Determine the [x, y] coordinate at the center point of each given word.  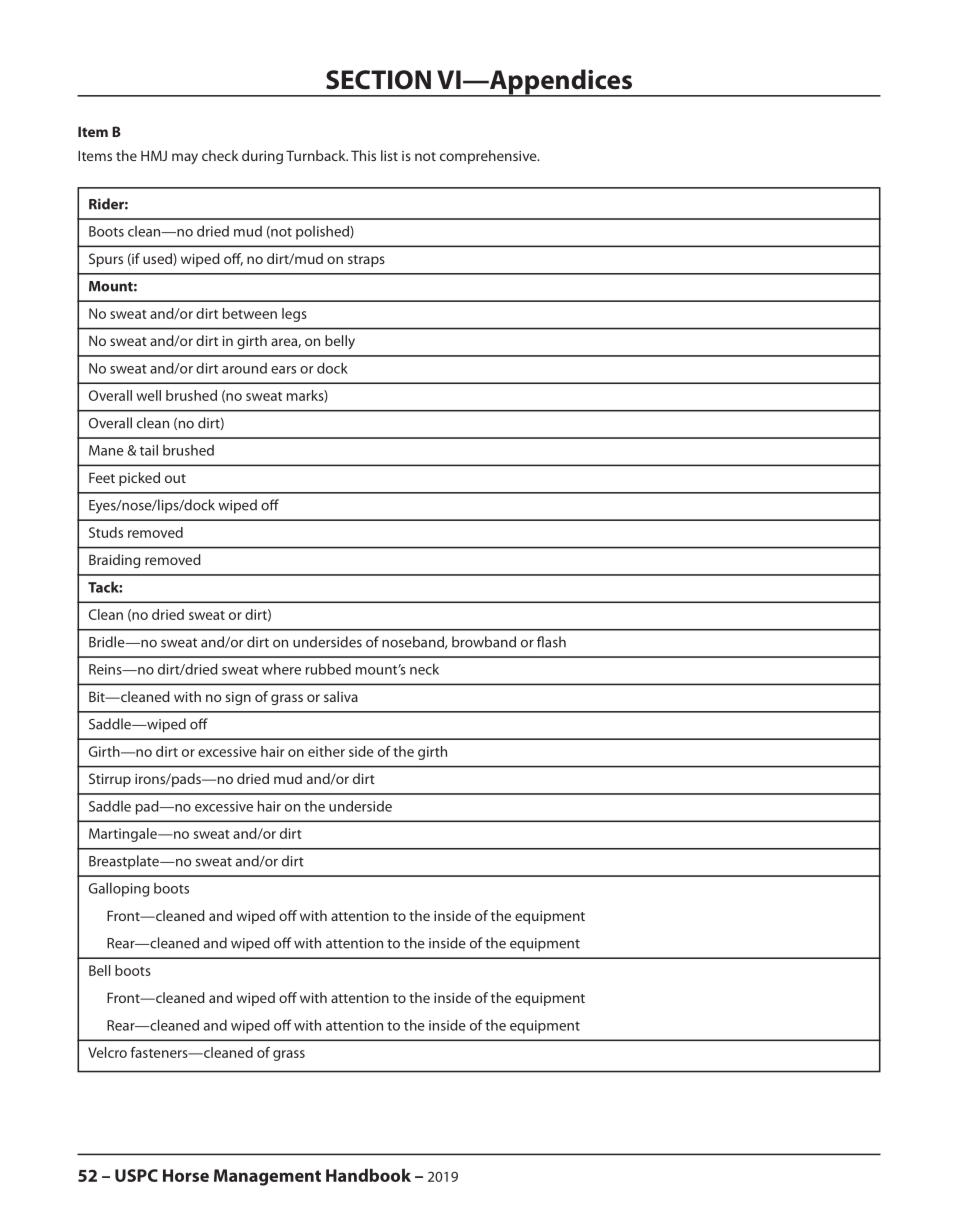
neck [424, 669]
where [281, 669]
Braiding [114, 561]
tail [149, 450]
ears [283, 370]
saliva [341, 696]
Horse [186, 1175]
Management [267, 1177]
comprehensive [489, 157]
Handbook [368, 1175]
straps [366, 261]
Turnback [317, 155]
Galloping [119, 889]
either [326, 751]
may [185, 158]
